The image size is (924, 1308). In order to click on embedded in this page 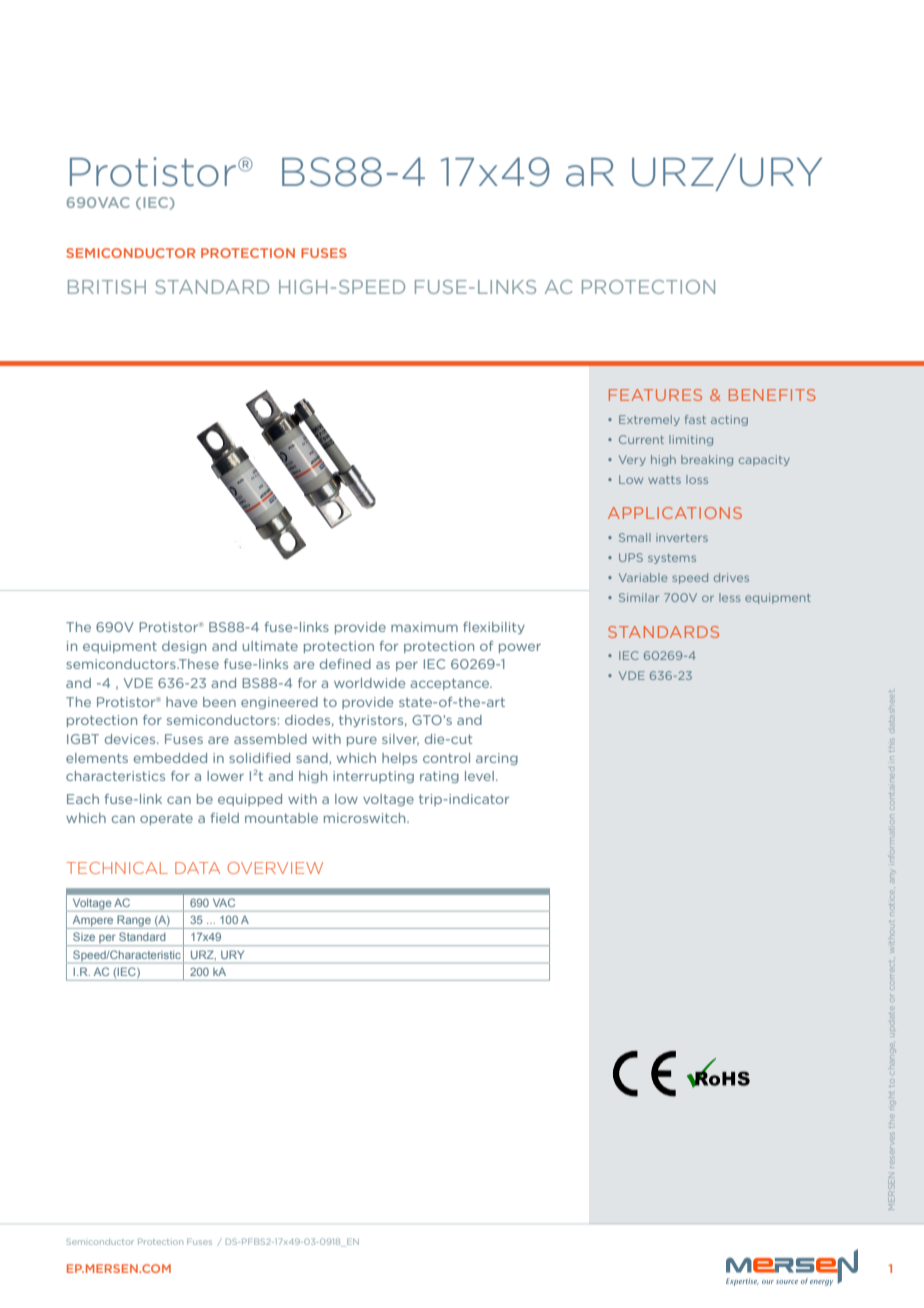, I will do `click(170, 758)`.
